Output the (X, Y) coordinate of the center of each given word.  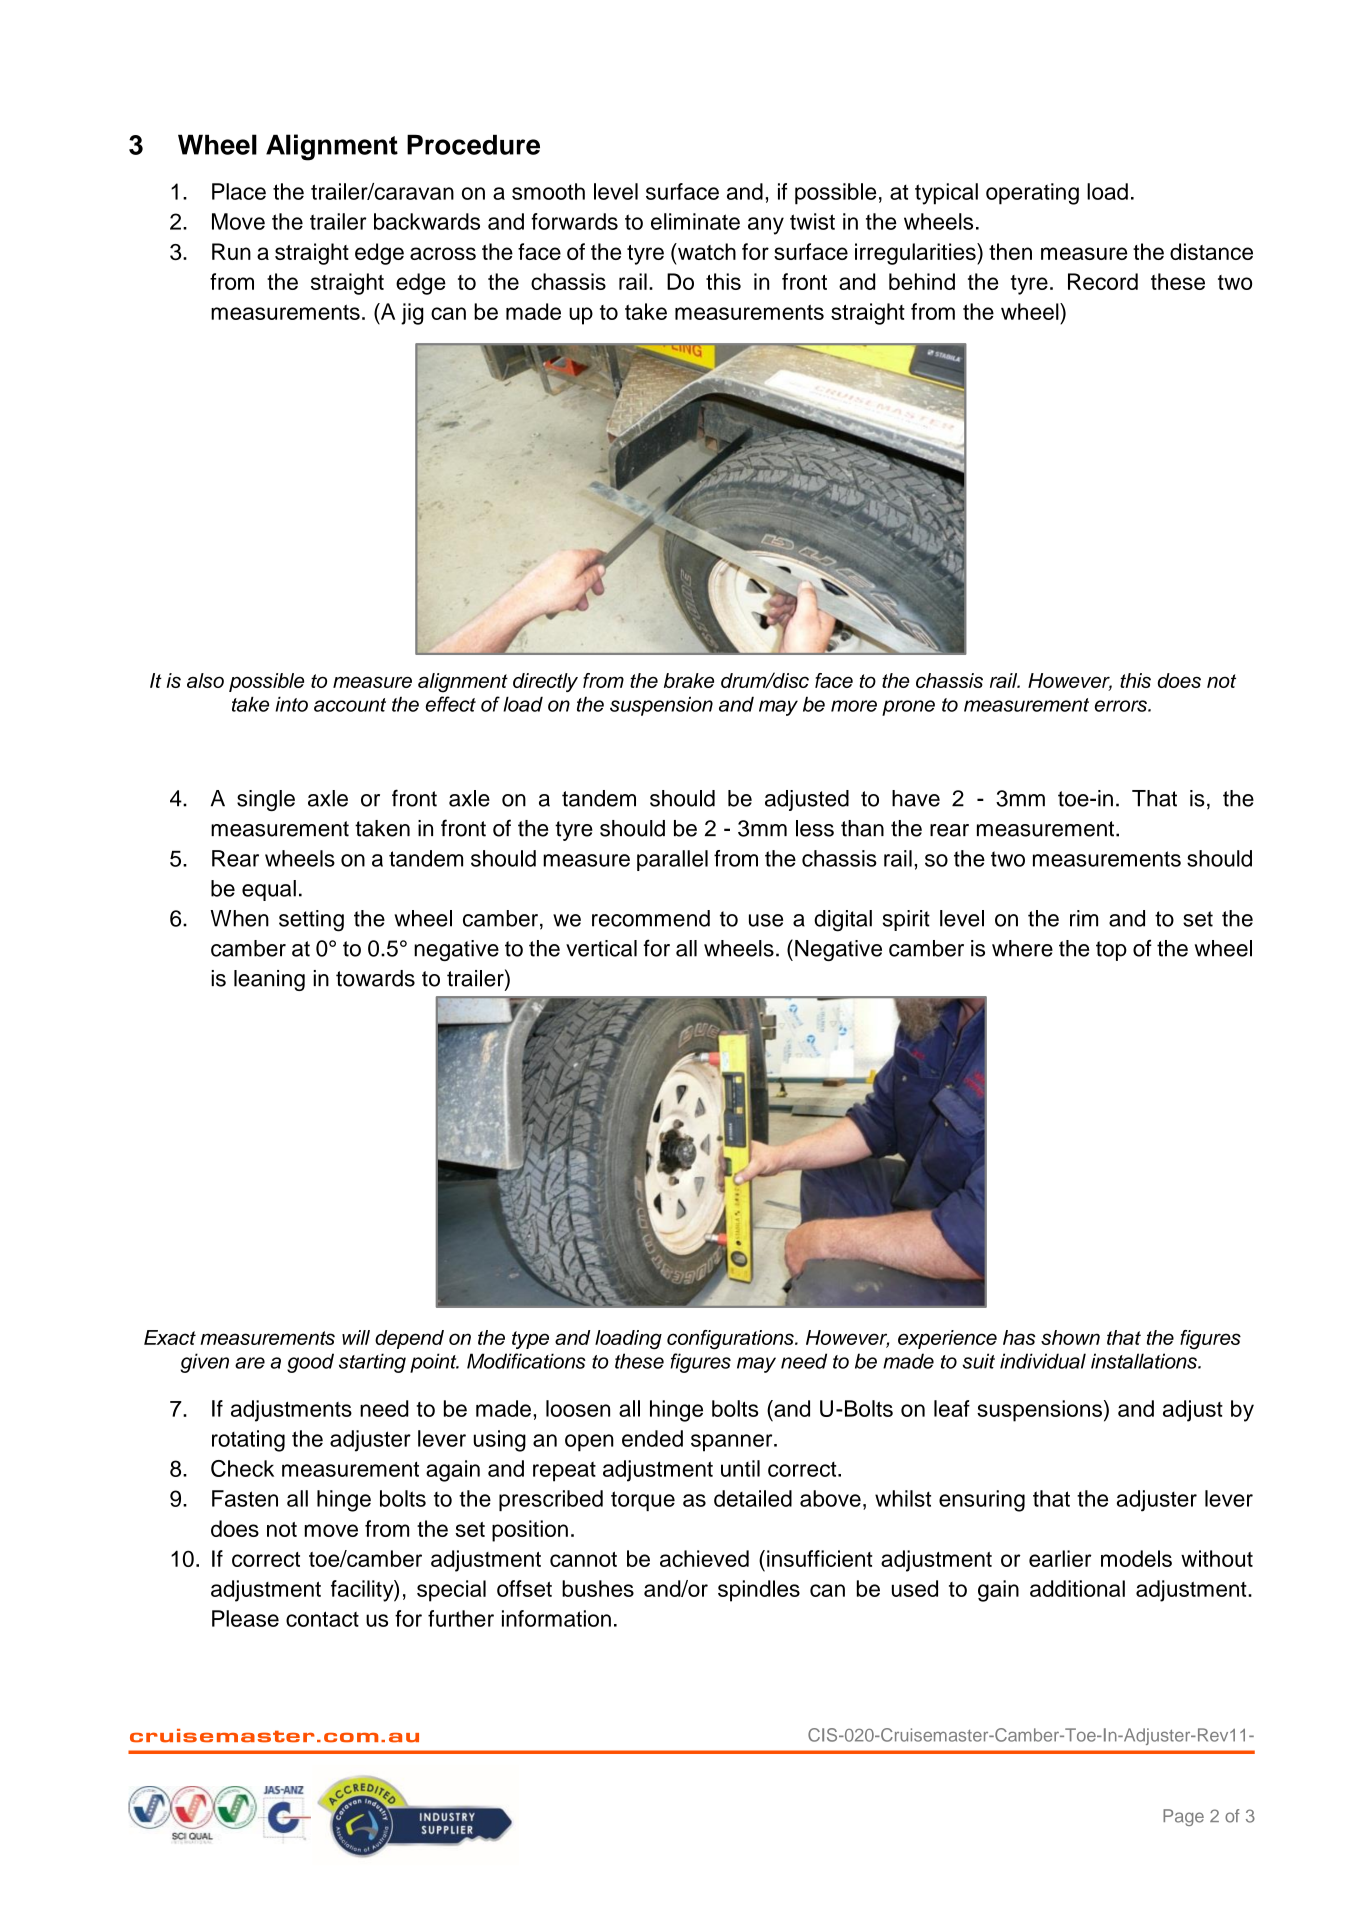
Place (239, 191)
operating (1032, 194)
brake (689, 680)
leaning (269, 980)
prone (908, 708)
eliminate (695, 221)
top (1111, 951)
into (291, 704)
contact (322, 1619)
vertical (601, 948)
